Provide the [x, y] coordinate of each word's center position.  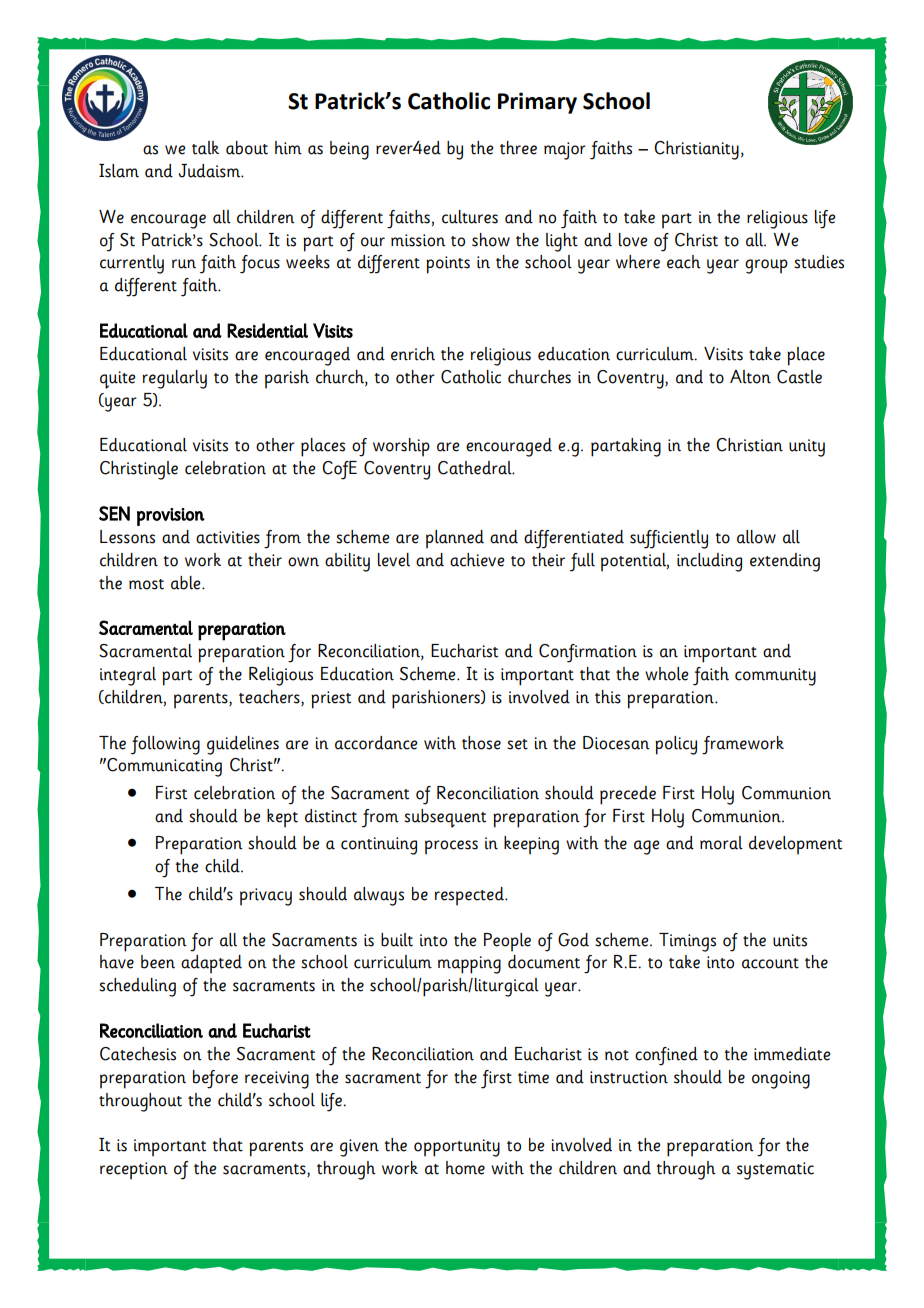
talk [205, 148]
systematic [775, 1171]
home [465, 1168]
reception [134, 1171]
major [565, 151]
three [518, 148]
